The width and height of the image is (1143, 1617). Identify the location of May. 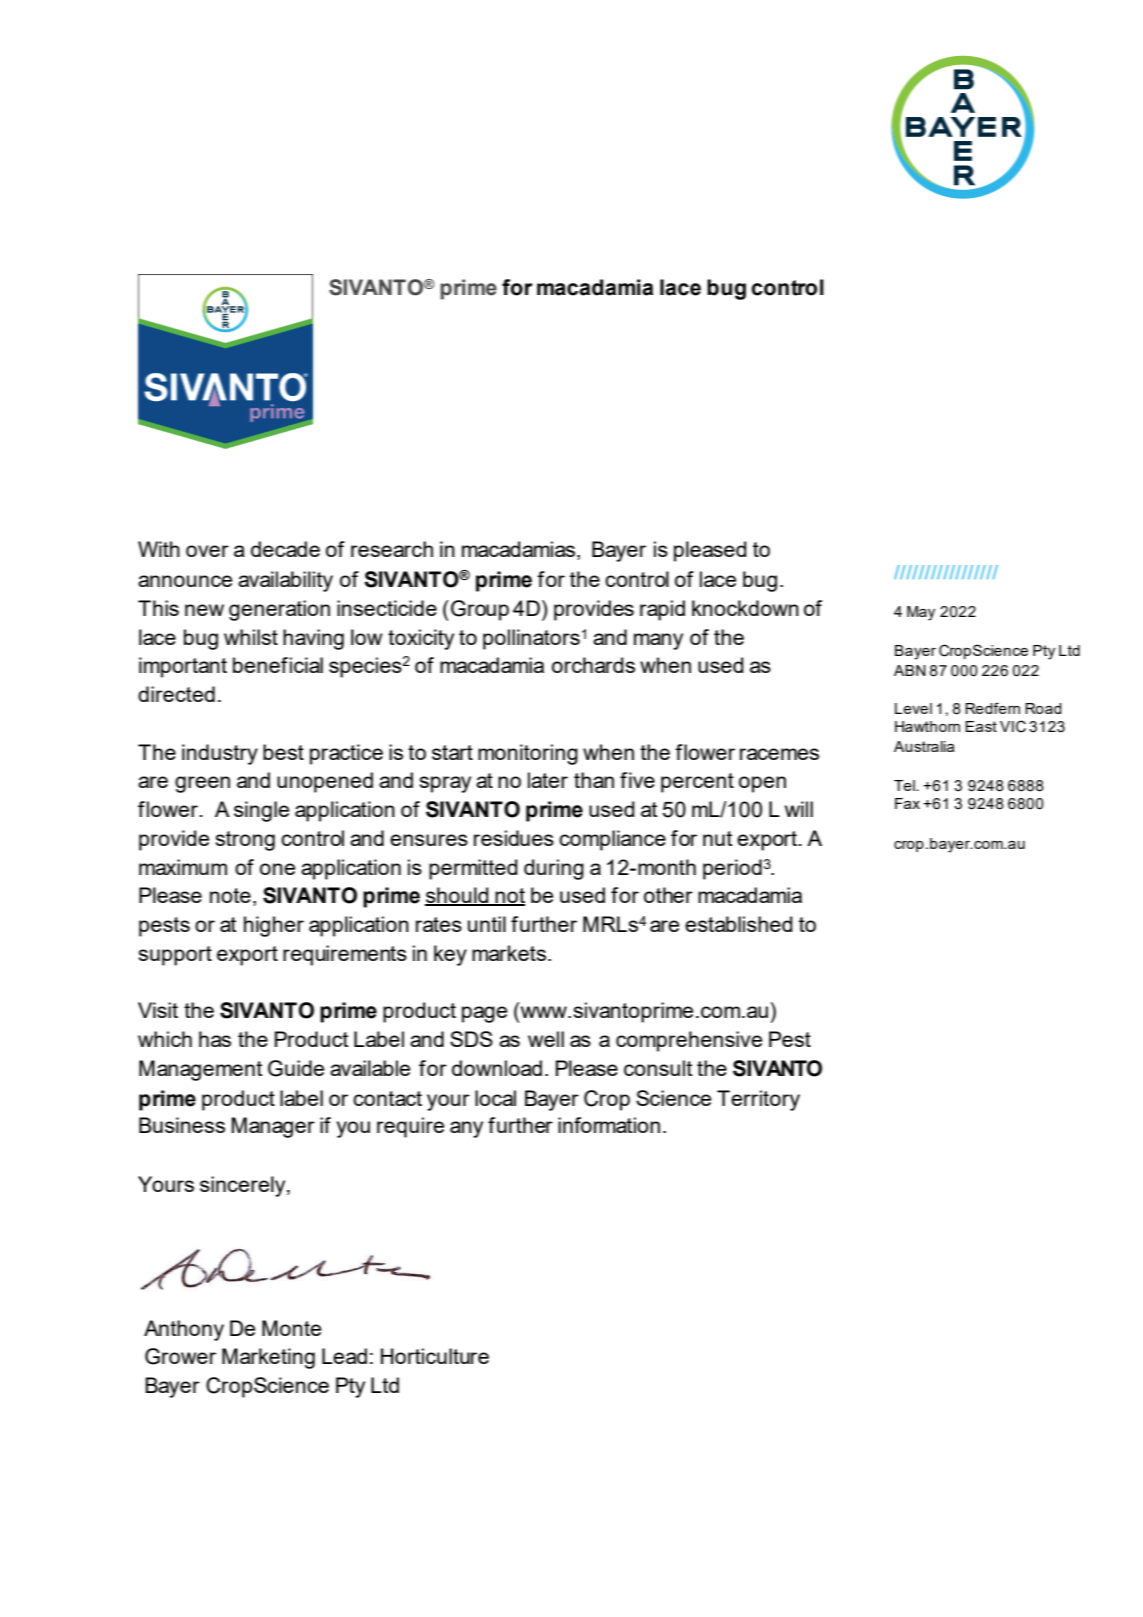
(921, 613).
